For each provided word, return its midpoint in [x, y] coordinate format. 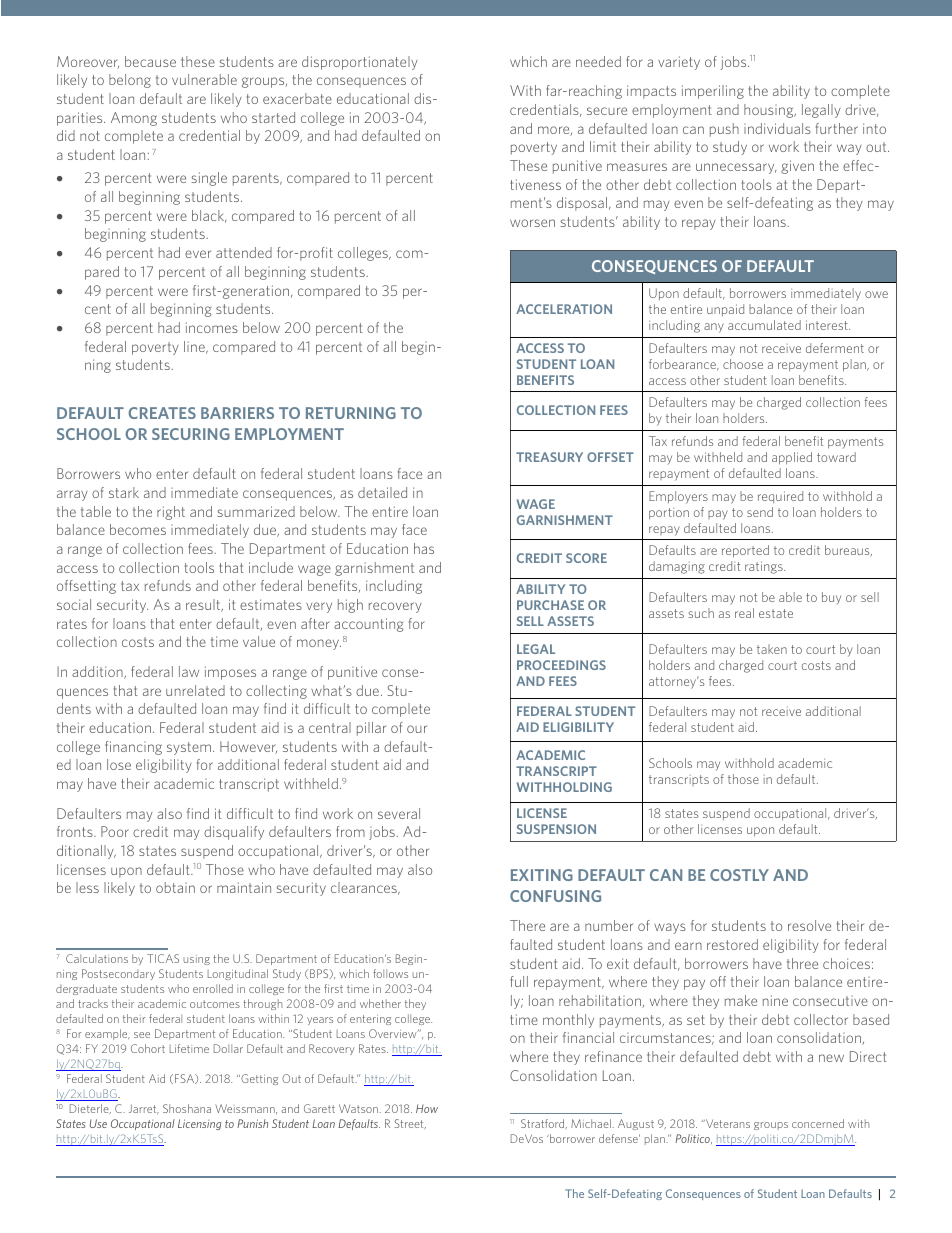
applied [792, 458]
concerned [818, 1123]
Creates [162, 413]
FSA [186, 1079]
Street [410, 1123]
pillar [371, 729]
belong [130, 81]
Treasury [549, 457]
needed [598, 61]
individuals [777, 128]
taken [772, 649]
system [189, 748]
